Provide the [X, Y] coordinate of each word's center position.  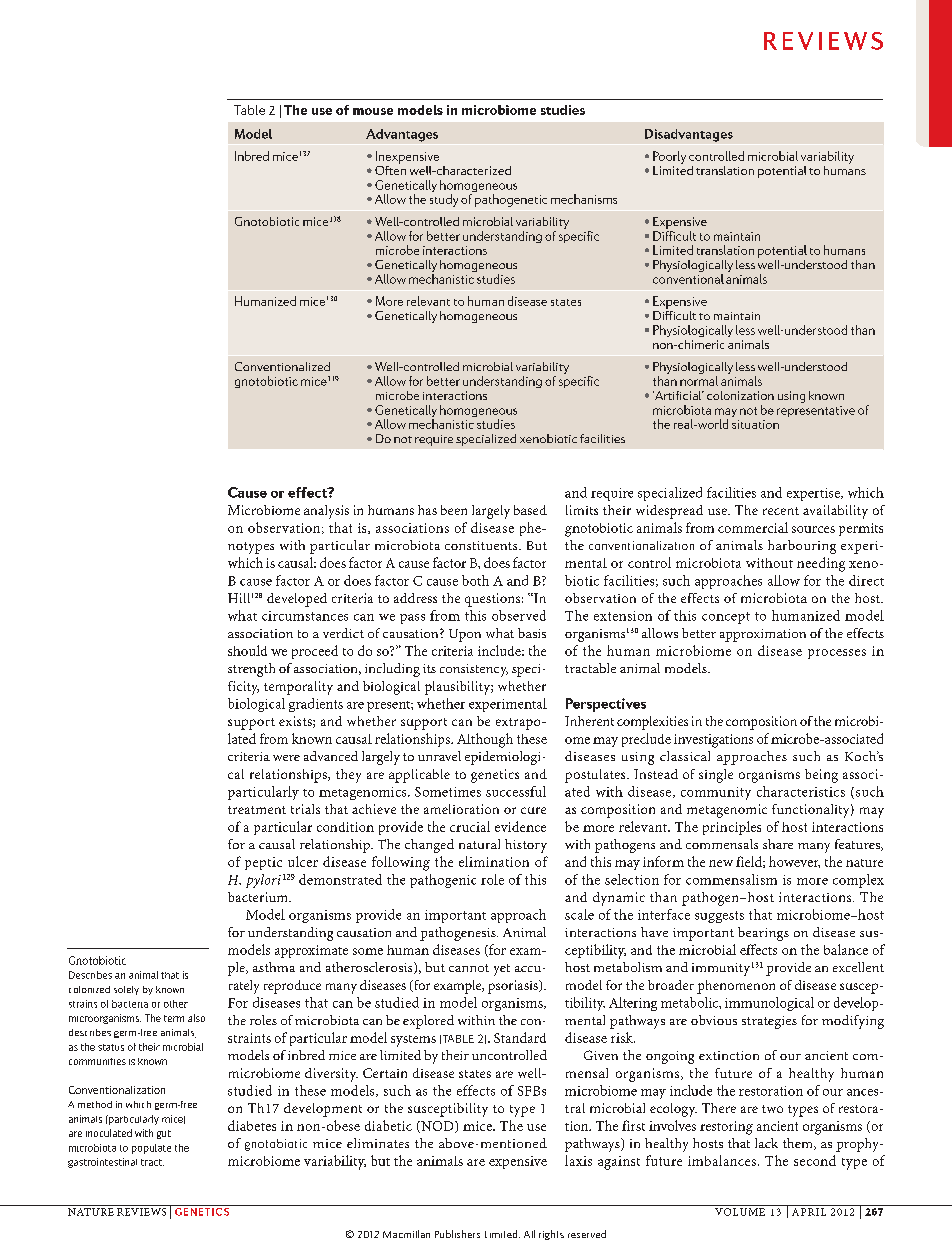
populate [151, 1149]
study [444, 200]
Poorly [669, 157]
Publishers [457, 1234]
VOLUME [740, 1212]
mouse [373, 111]
